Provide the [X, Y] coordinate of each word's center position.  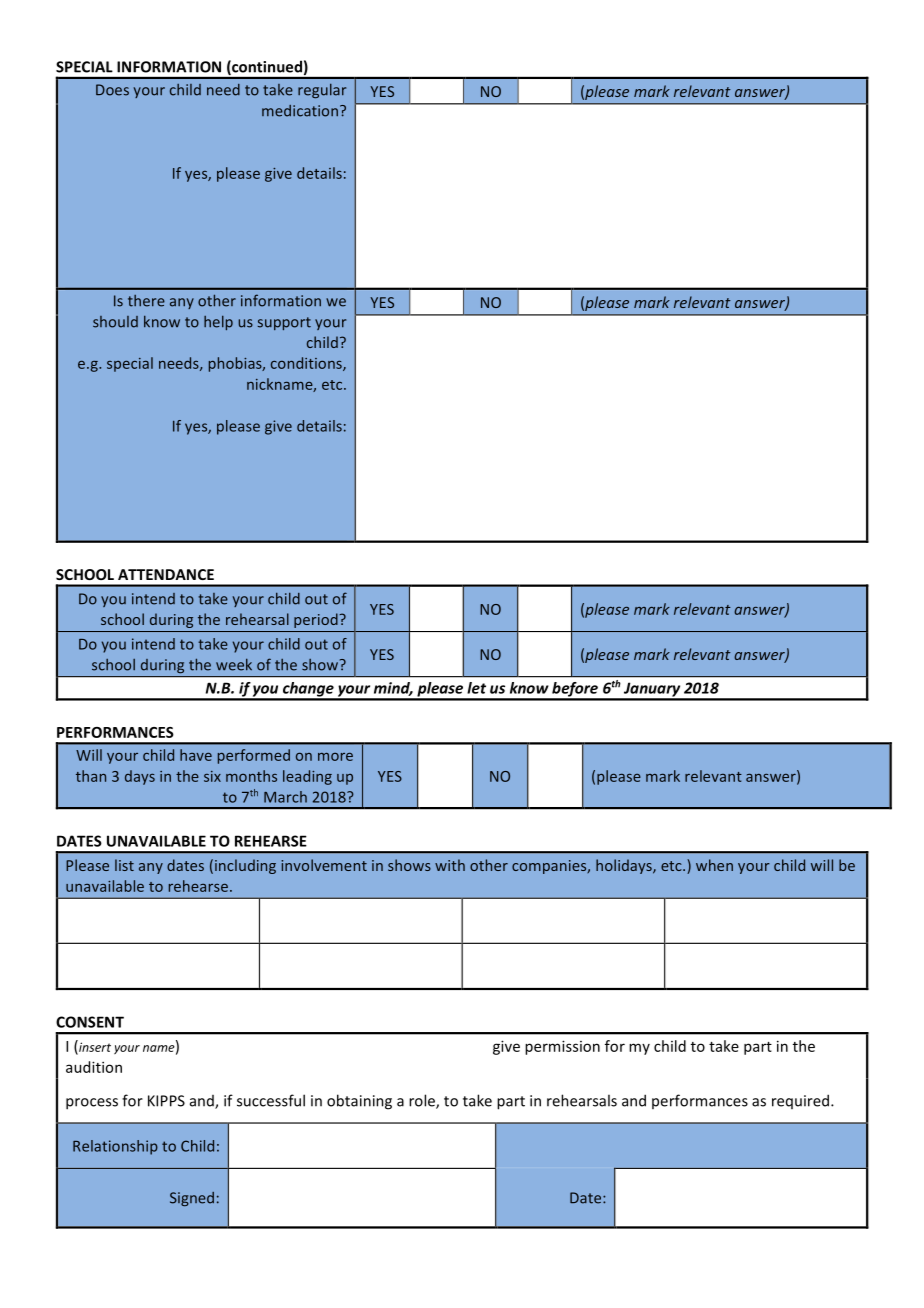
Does [112, 90]
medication [300, 111]
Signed [192, 1199]
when [714, 865]
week [234, 664]
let [476, 688]
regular [322, 90]
